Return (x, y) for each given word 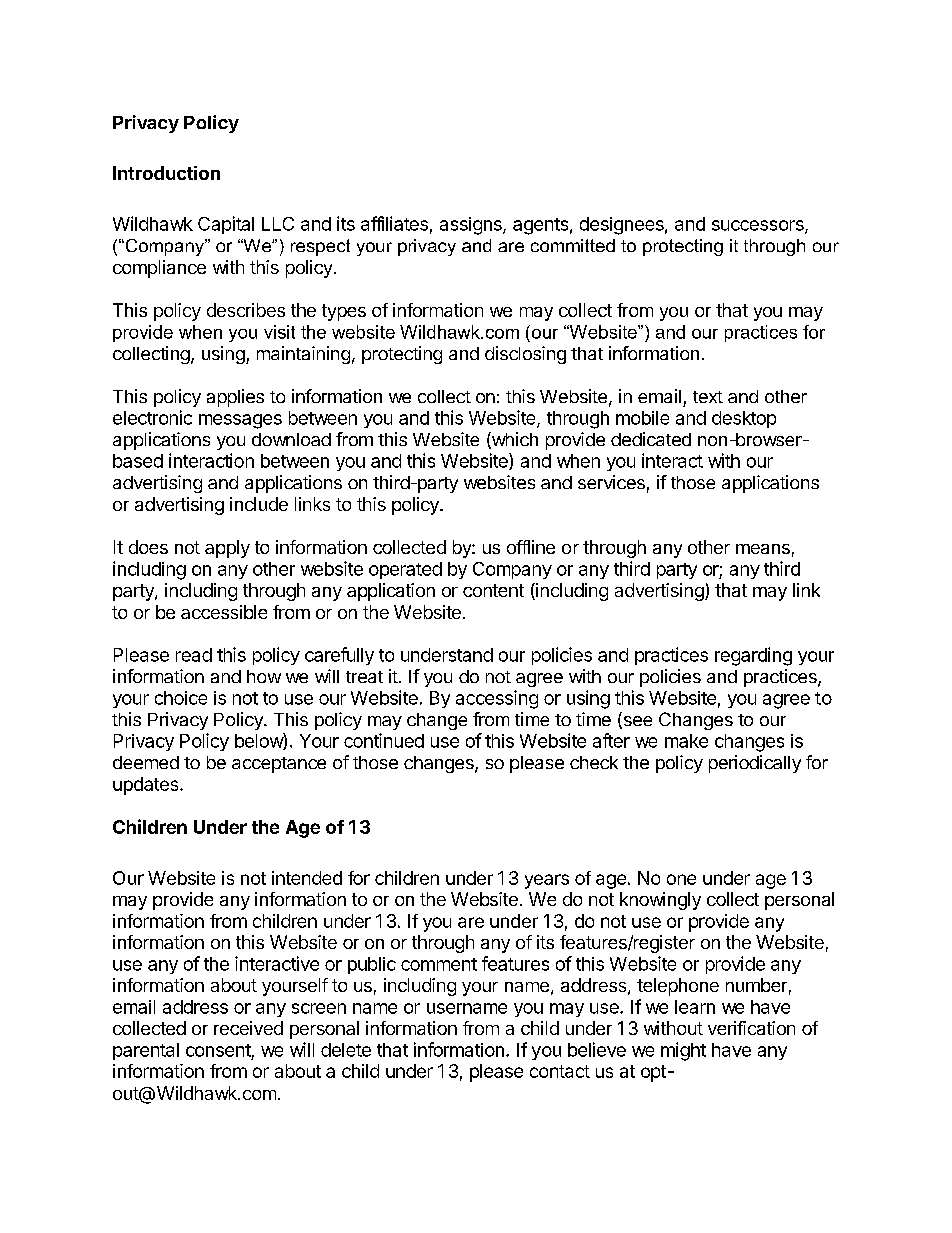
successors (759, 226)
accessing (497, 699)
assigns (472, 226)
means (763, 549)
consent (218, 1050)
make (686, 741)
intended (307, 878)
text (708, 397)
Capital (226, 225)
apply (227, 549)
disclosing (525, 355)
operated (405, 570)
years (547, 881)
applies (235, 398)
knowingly (660, 901)
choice (181, 698)
